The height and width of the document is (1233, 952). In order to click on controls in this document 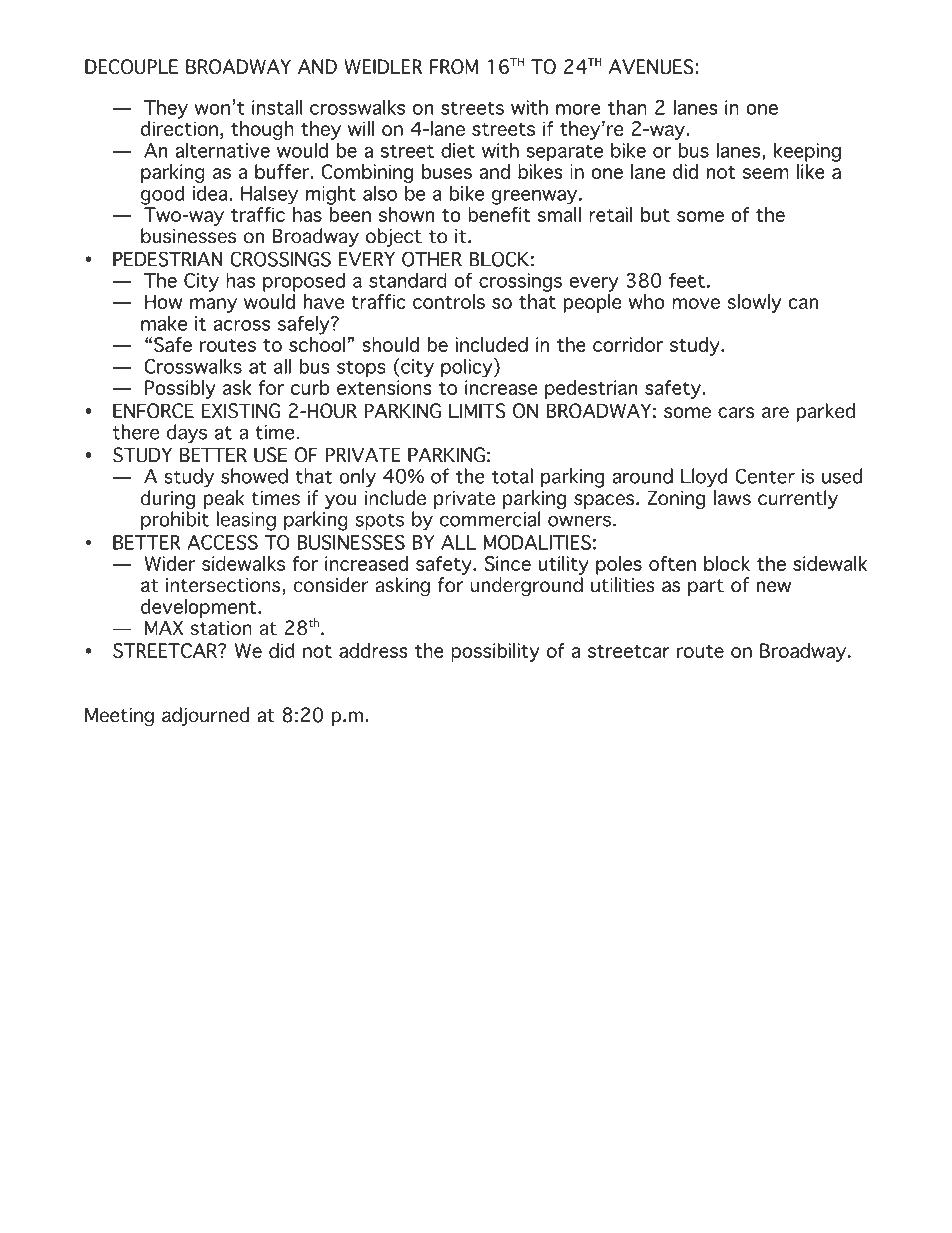, I will do `click(449, 301)`.
